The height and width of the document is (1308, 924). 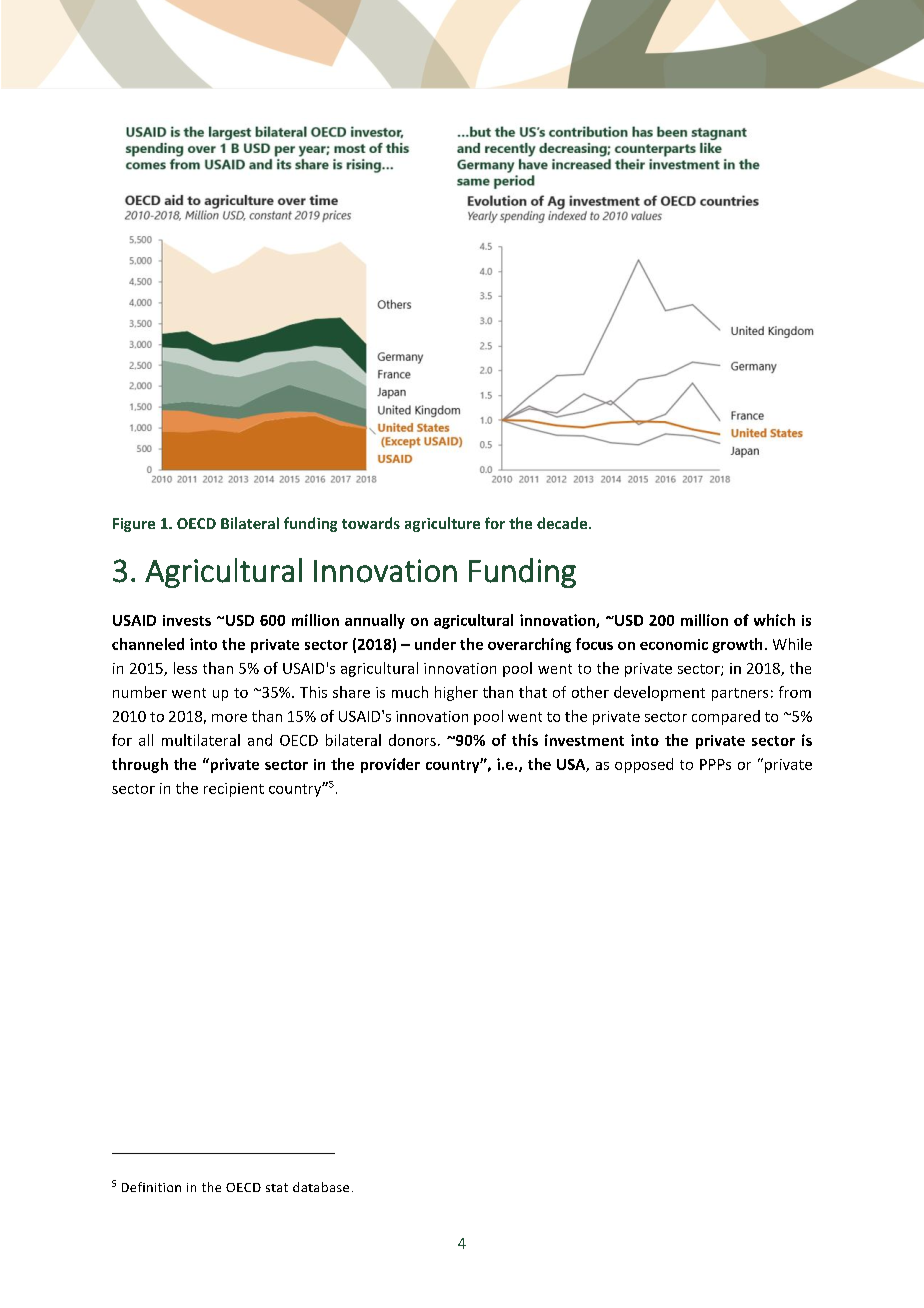 What do you see at coordinates (134, 525) in the document?
I see `Figure` at bounding box center [134, 525].
